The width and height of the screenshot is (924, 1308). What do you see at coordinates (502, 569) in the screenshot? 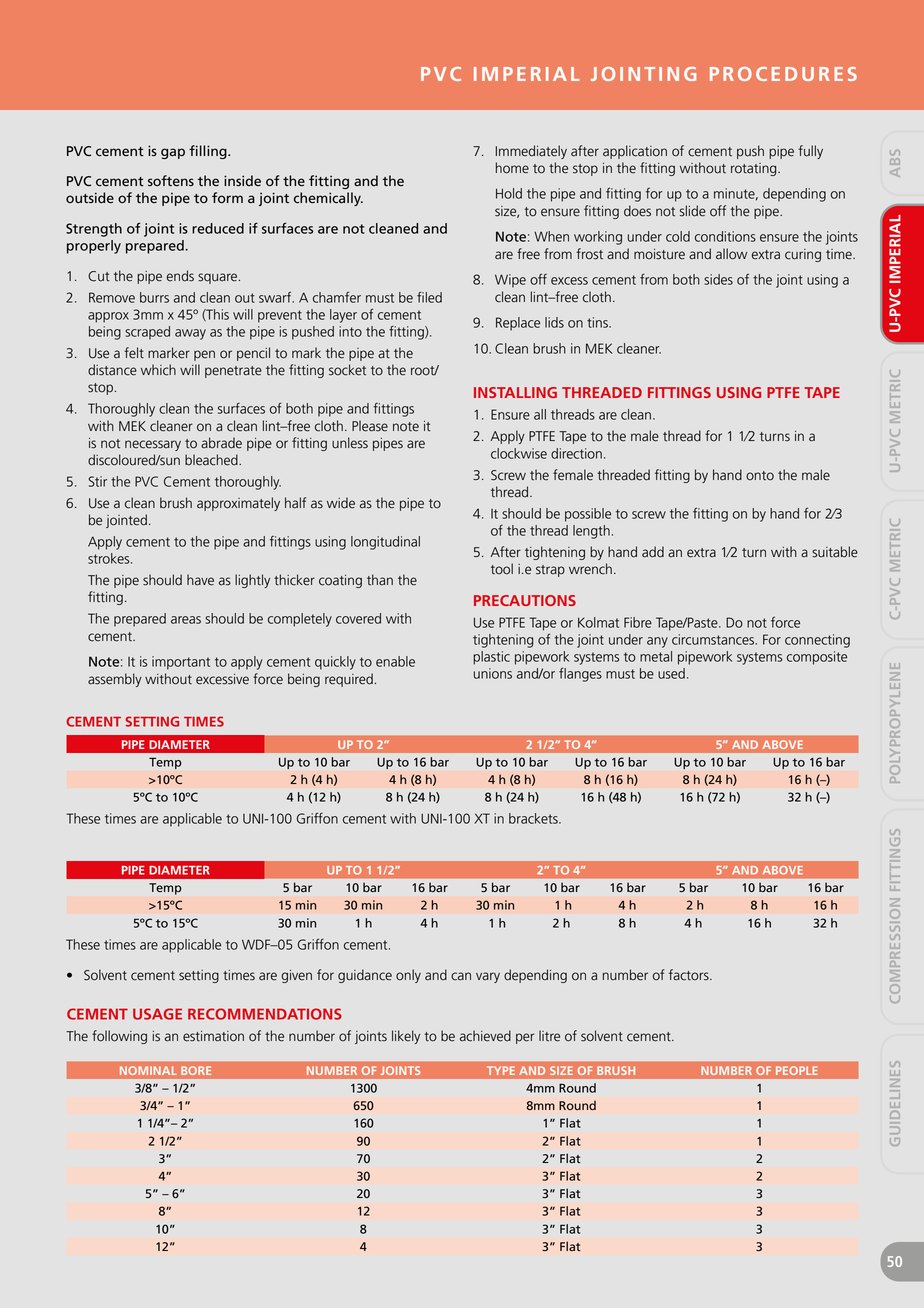
I see `tool` at bounding box center [502, 569].
